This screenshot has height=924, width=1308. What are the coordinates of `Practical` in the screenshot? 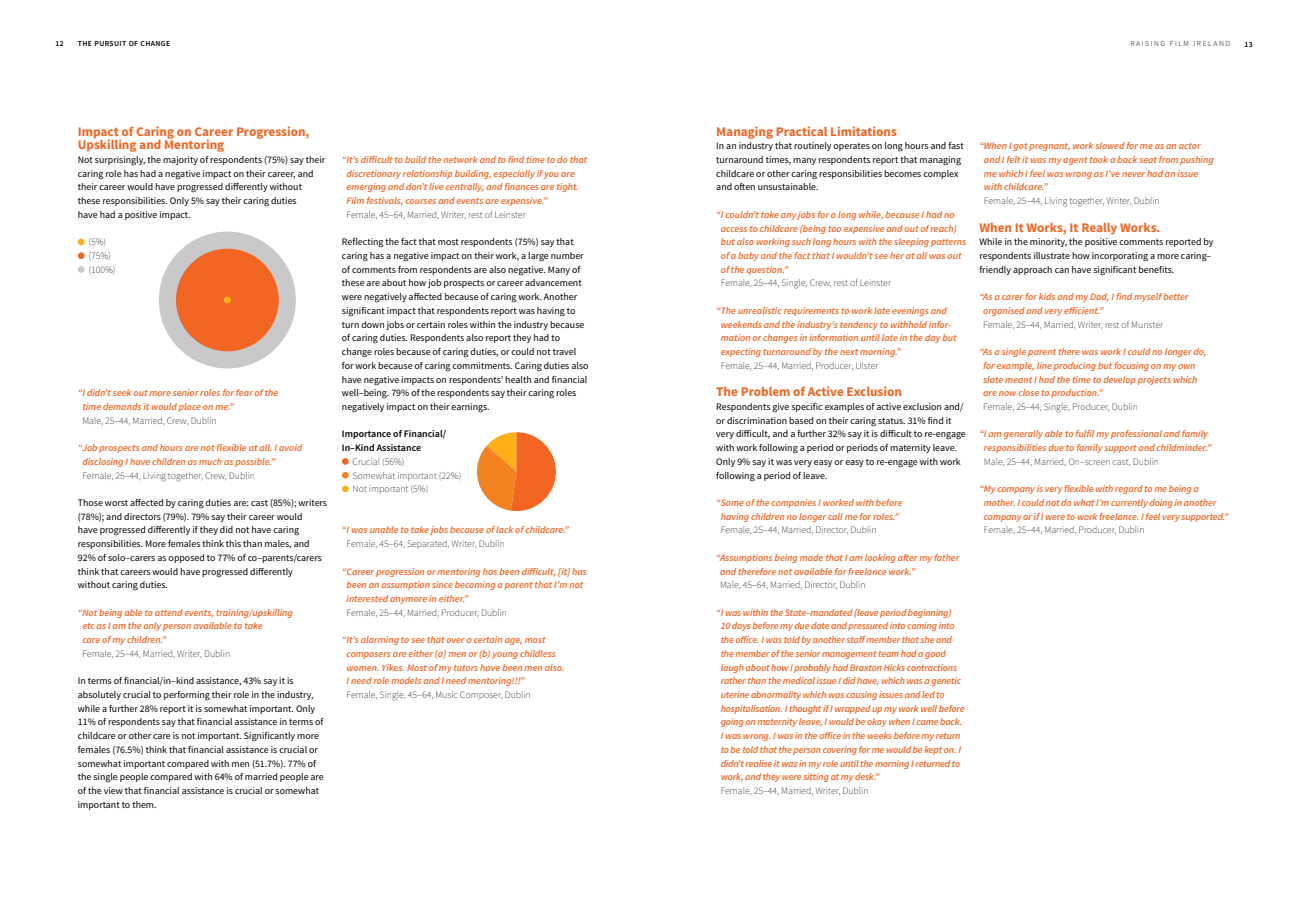 It's located at (802, 131).
